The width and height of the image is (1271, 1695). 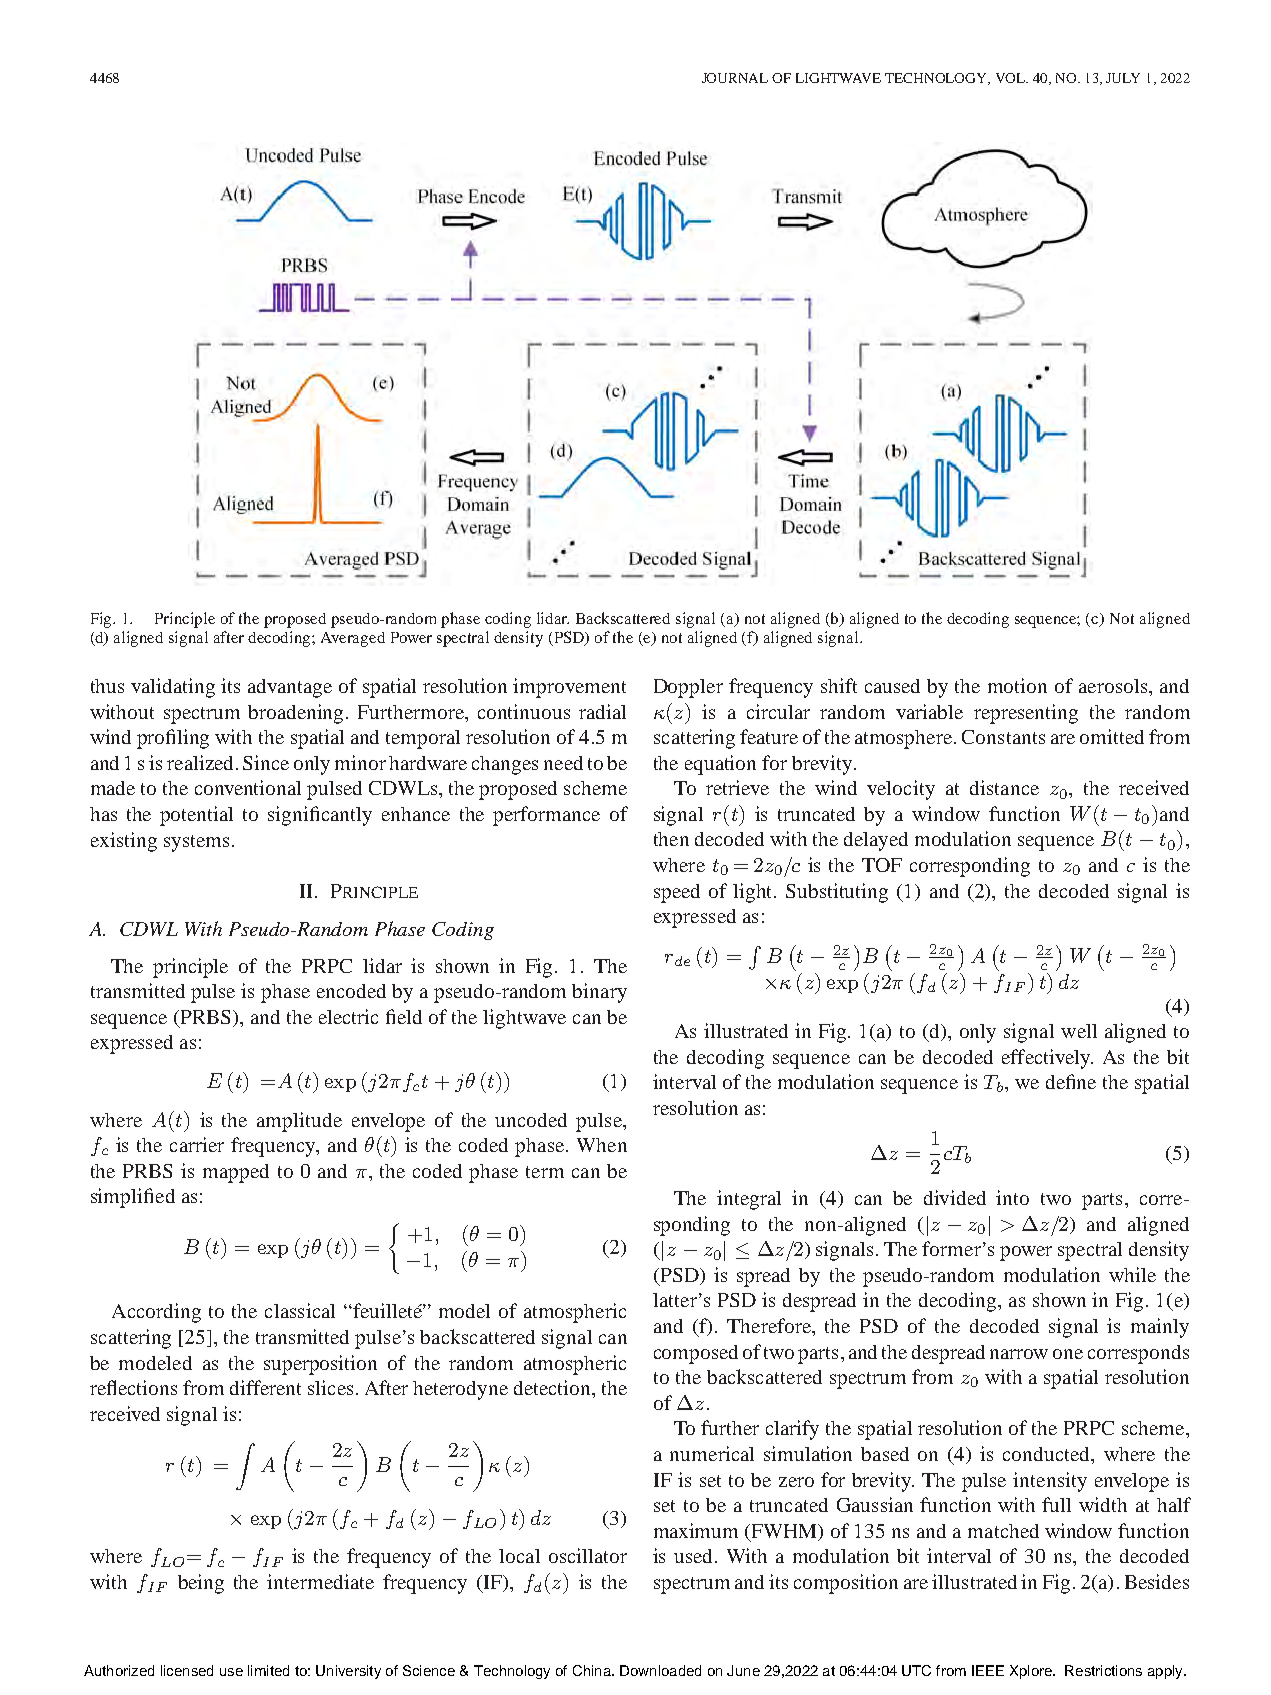 What do you see at coordinates (197, 1144) in the image?
I see `carrier` at bounding box center [197, 1144].
